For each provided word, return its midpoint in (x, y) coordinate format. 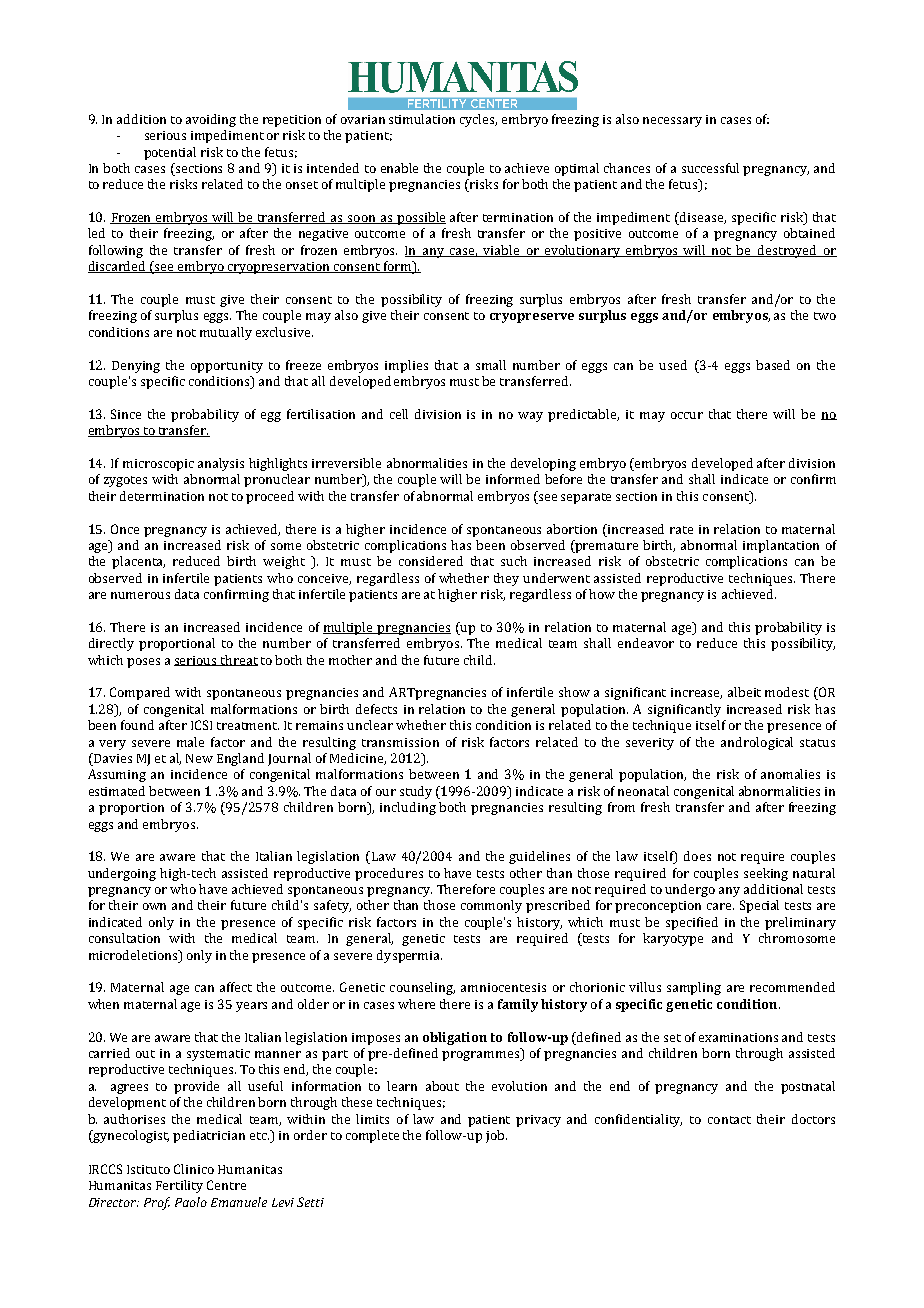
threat (238, 660)
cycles (478, 120)
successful (710, 168)
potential (170, 153)
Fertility (179, 1186)
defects (376, 709)
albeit (744, 692)
